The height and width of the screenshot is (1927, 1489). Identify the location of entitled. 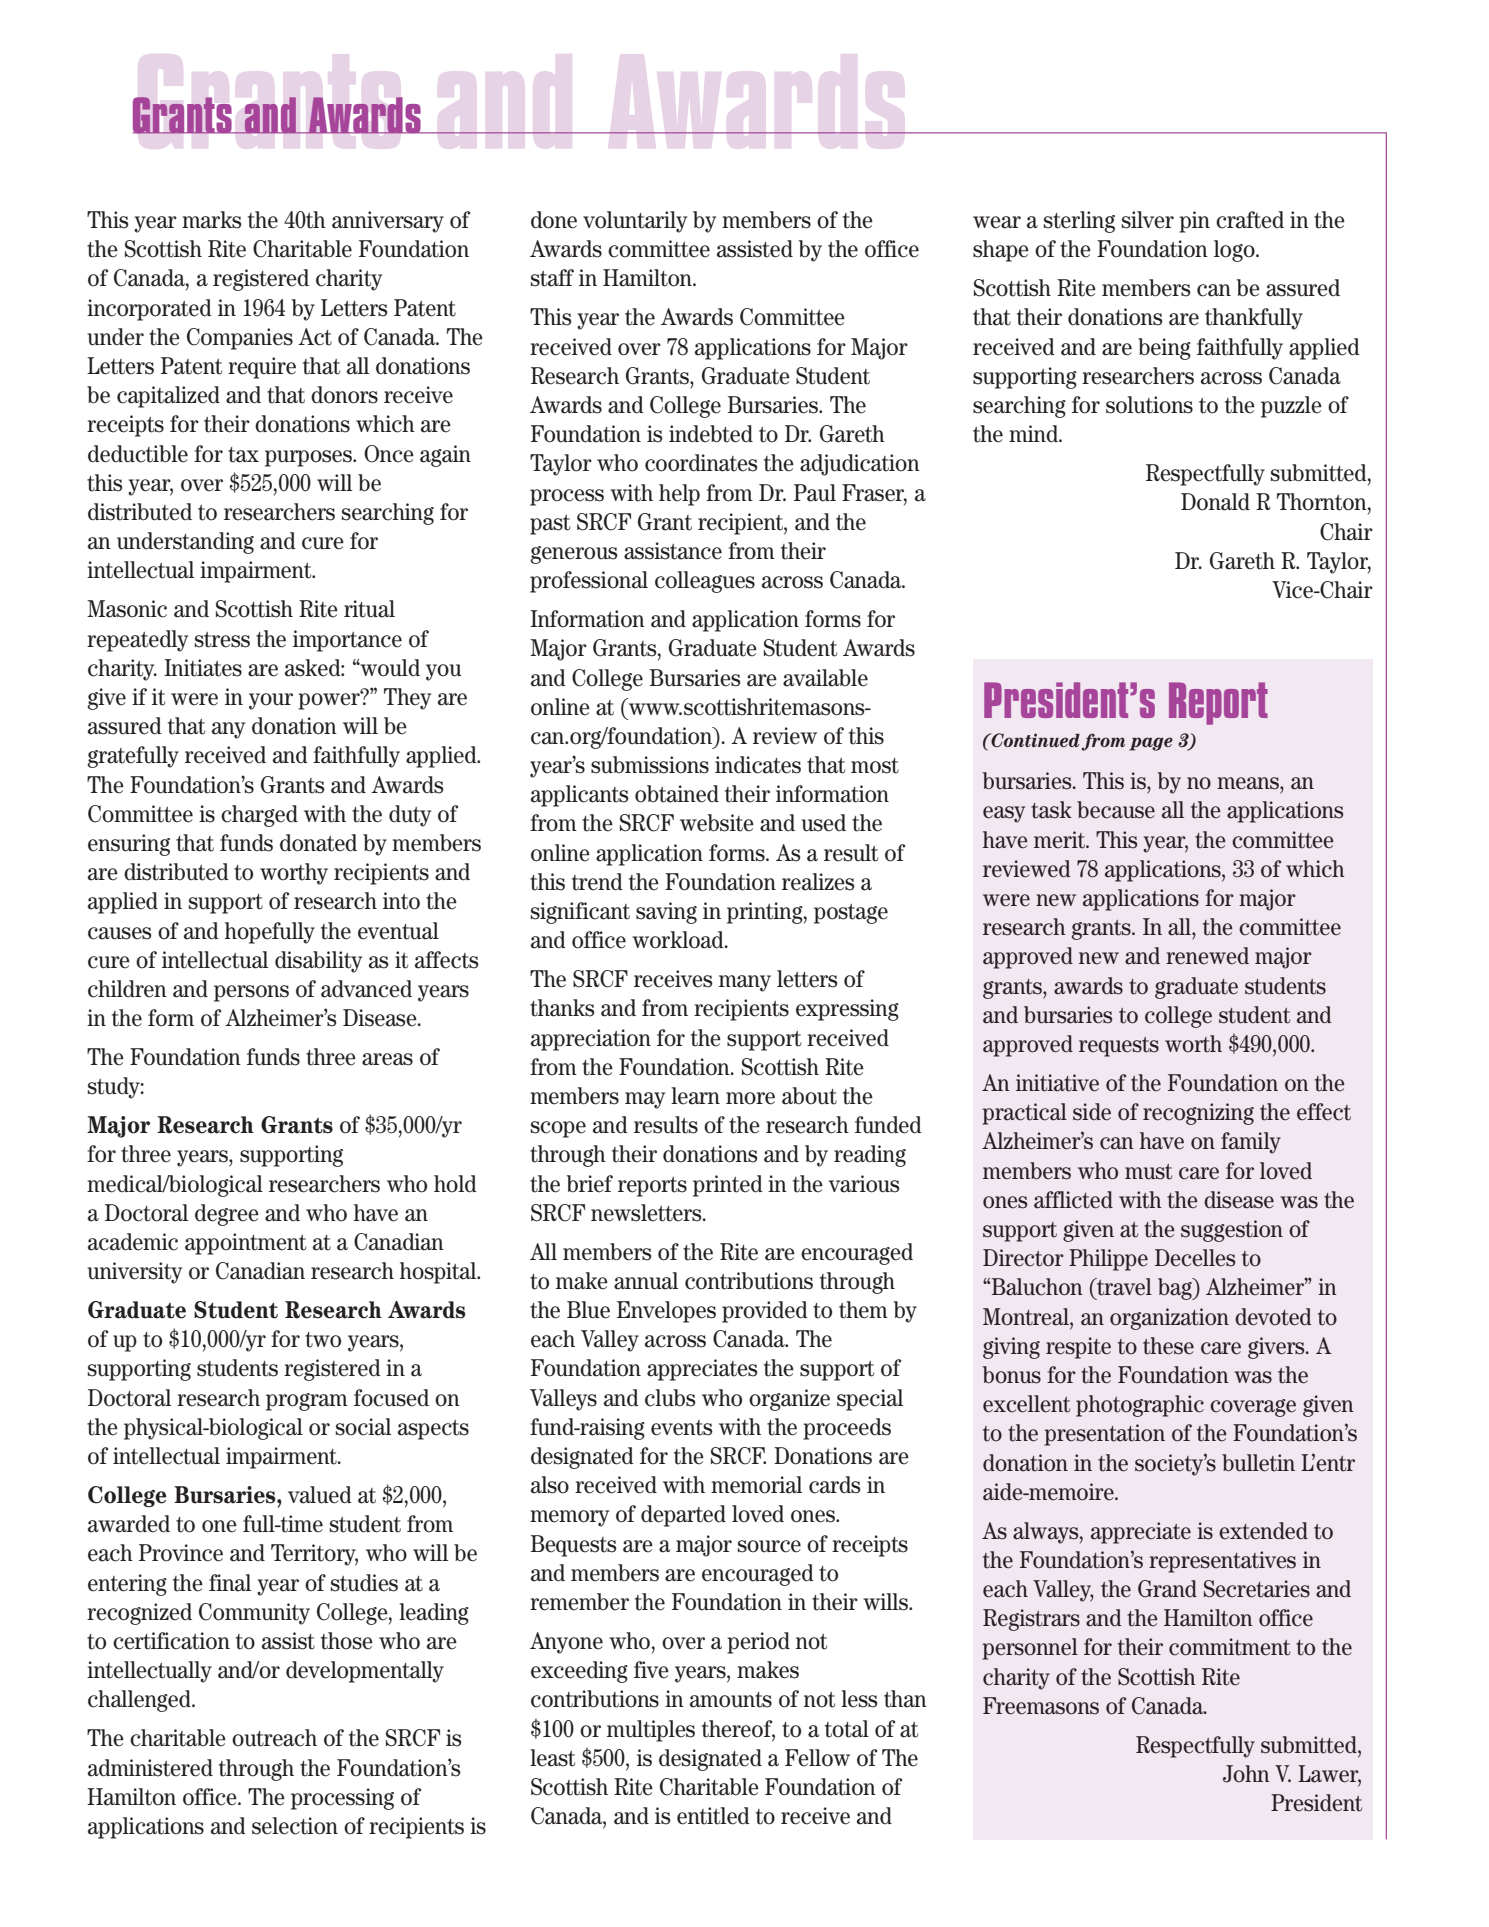
(713, 1816).
